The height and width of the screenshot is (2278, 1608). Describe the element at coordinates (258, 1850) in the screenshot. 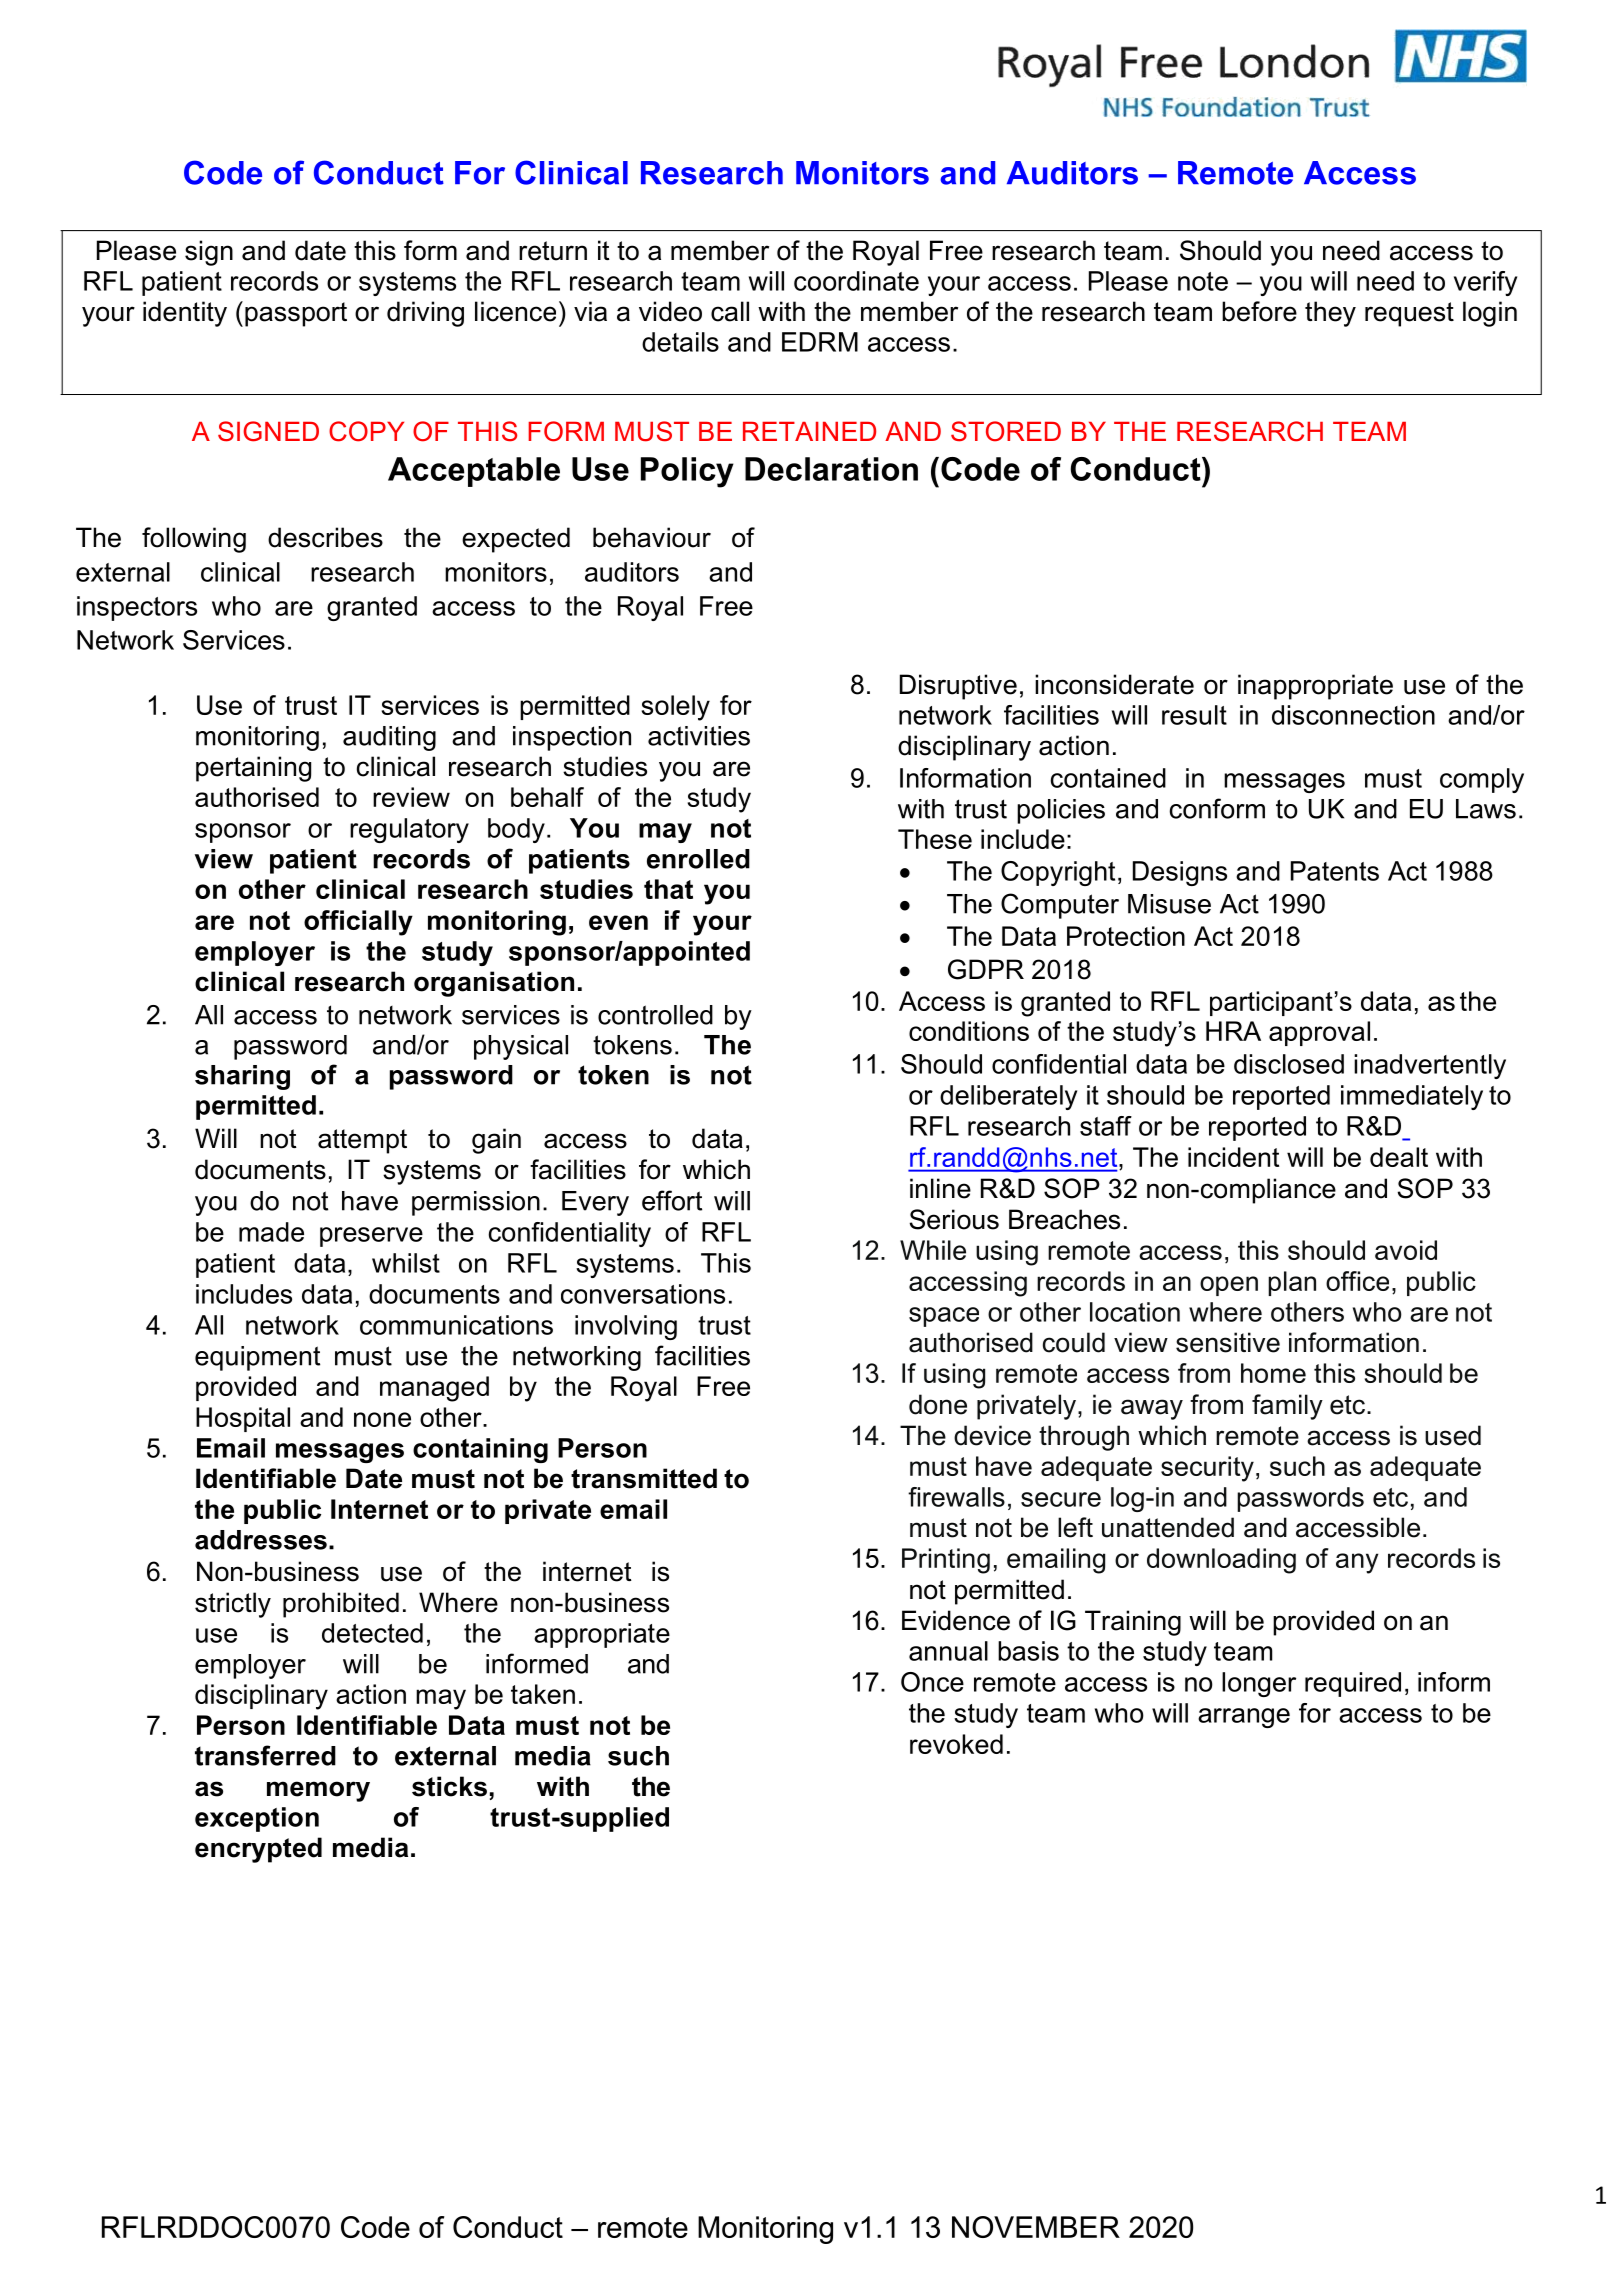

I see `encrypted` at that location.
